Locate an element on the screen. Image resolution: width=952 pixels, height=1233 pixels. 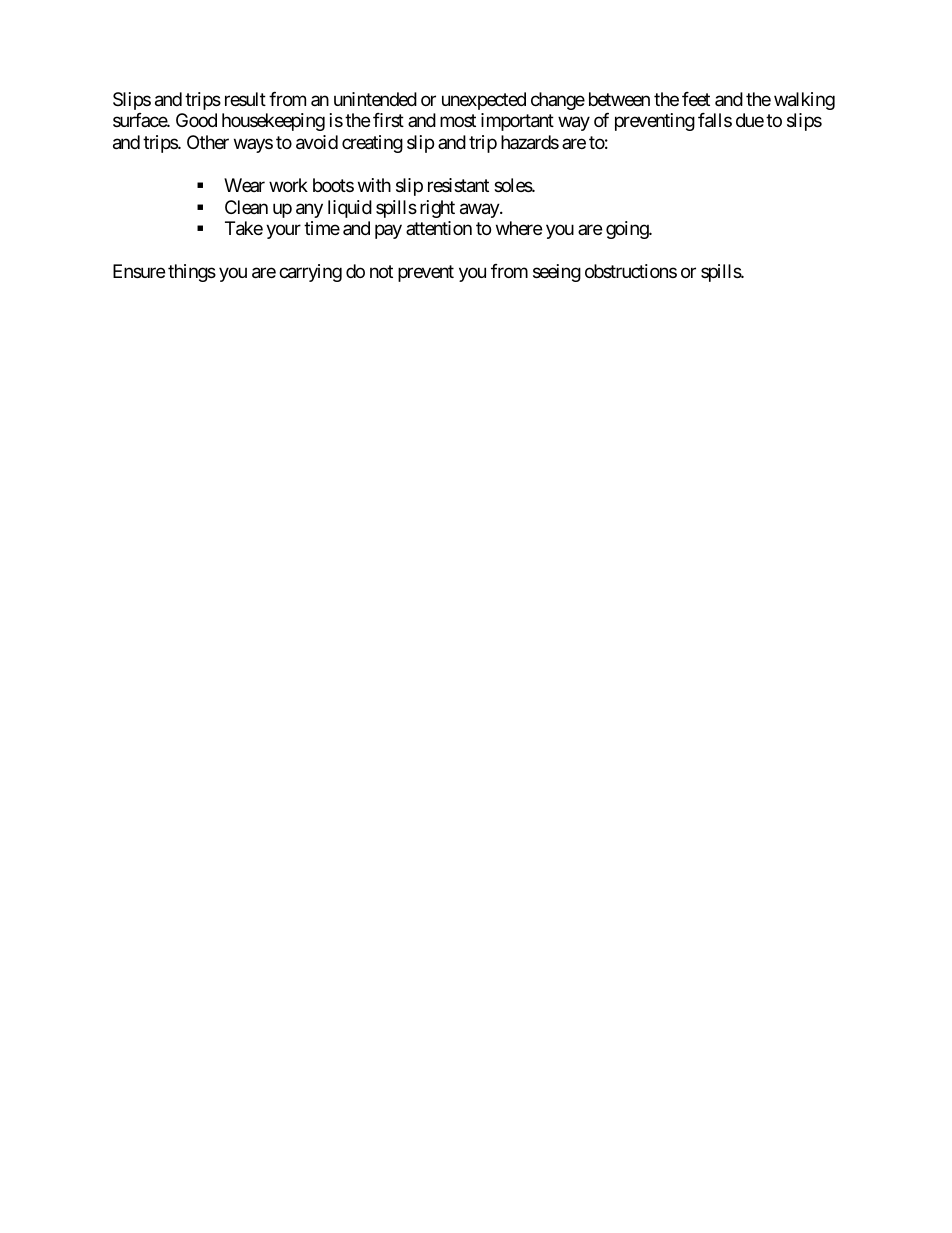
carrying is located at coordinates (310, 273).
